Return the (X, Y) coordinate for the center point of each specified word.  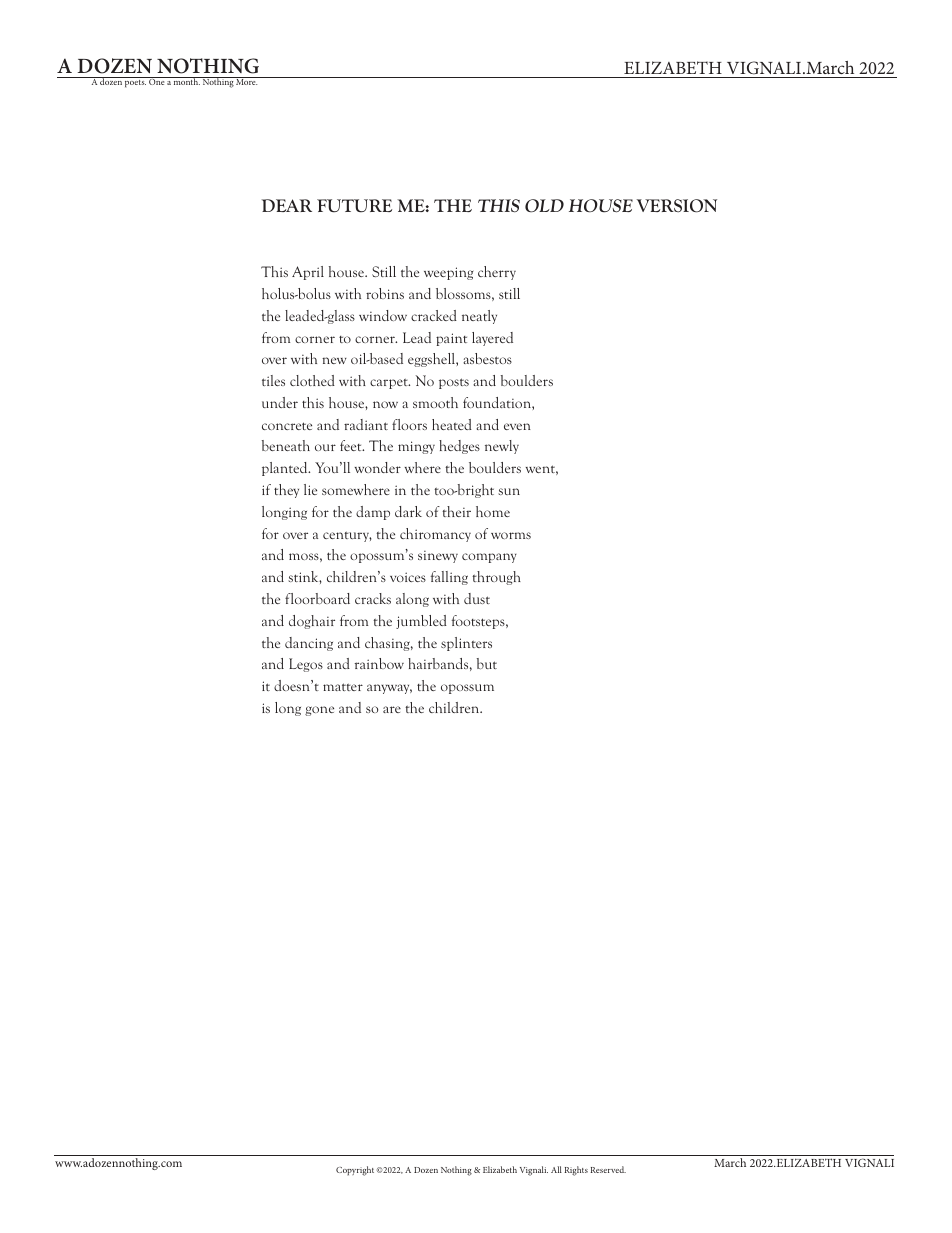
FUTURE (354, 206)
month (186, 81)
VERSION (677, 206)
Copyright (355, 1171)
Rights (576, 1171)
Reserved (608, 1169)
